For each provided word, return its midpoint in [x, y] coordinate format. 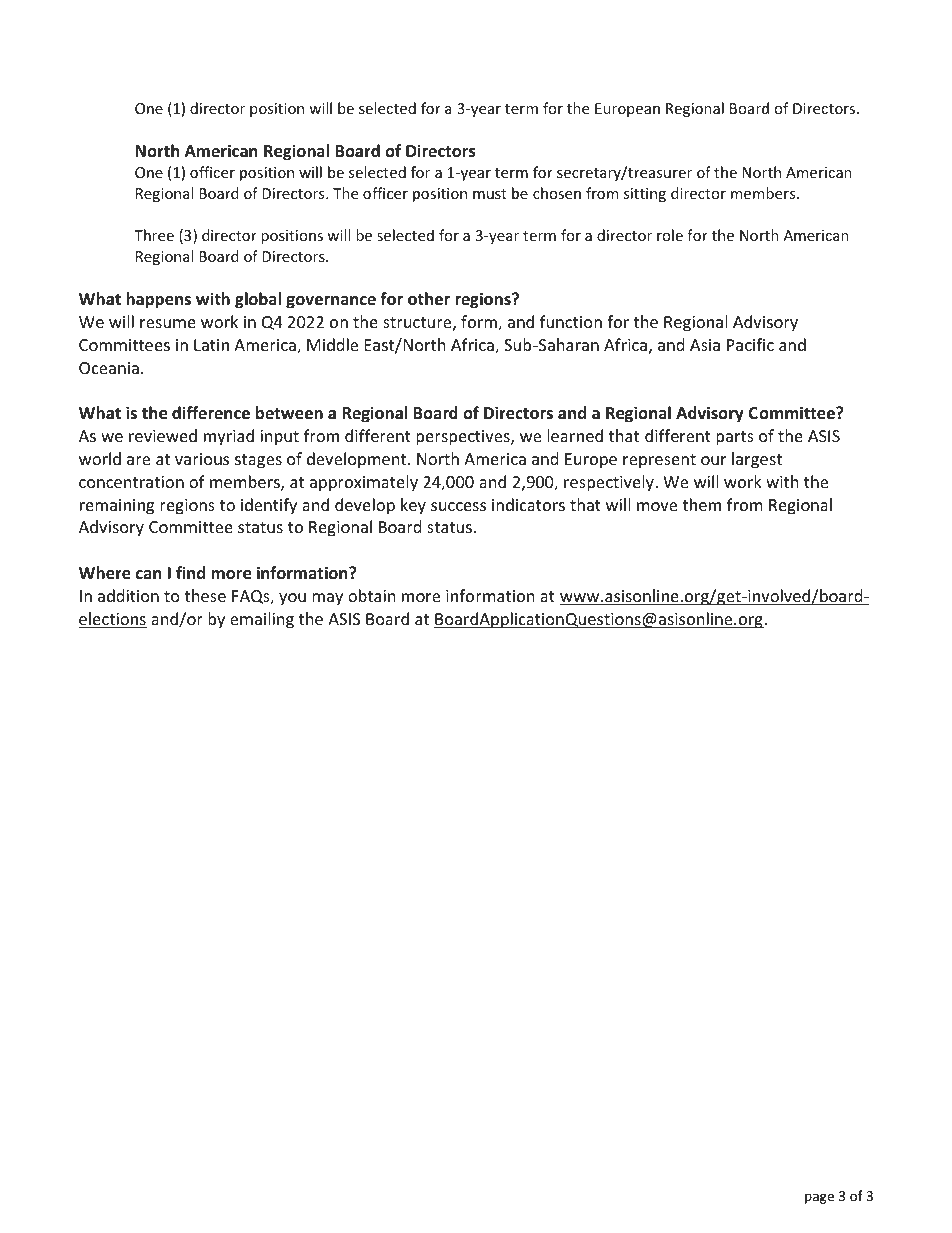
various [202, 459]
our [713, 460]
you [292, 599]
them [701, 504]
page [819, 1198]
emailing [262, 620]
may [327, 599]
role [670, 235]
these [205, 595]
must [490, 194]
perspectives [464, 438]
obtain [372, 595]
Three [154, 235]
